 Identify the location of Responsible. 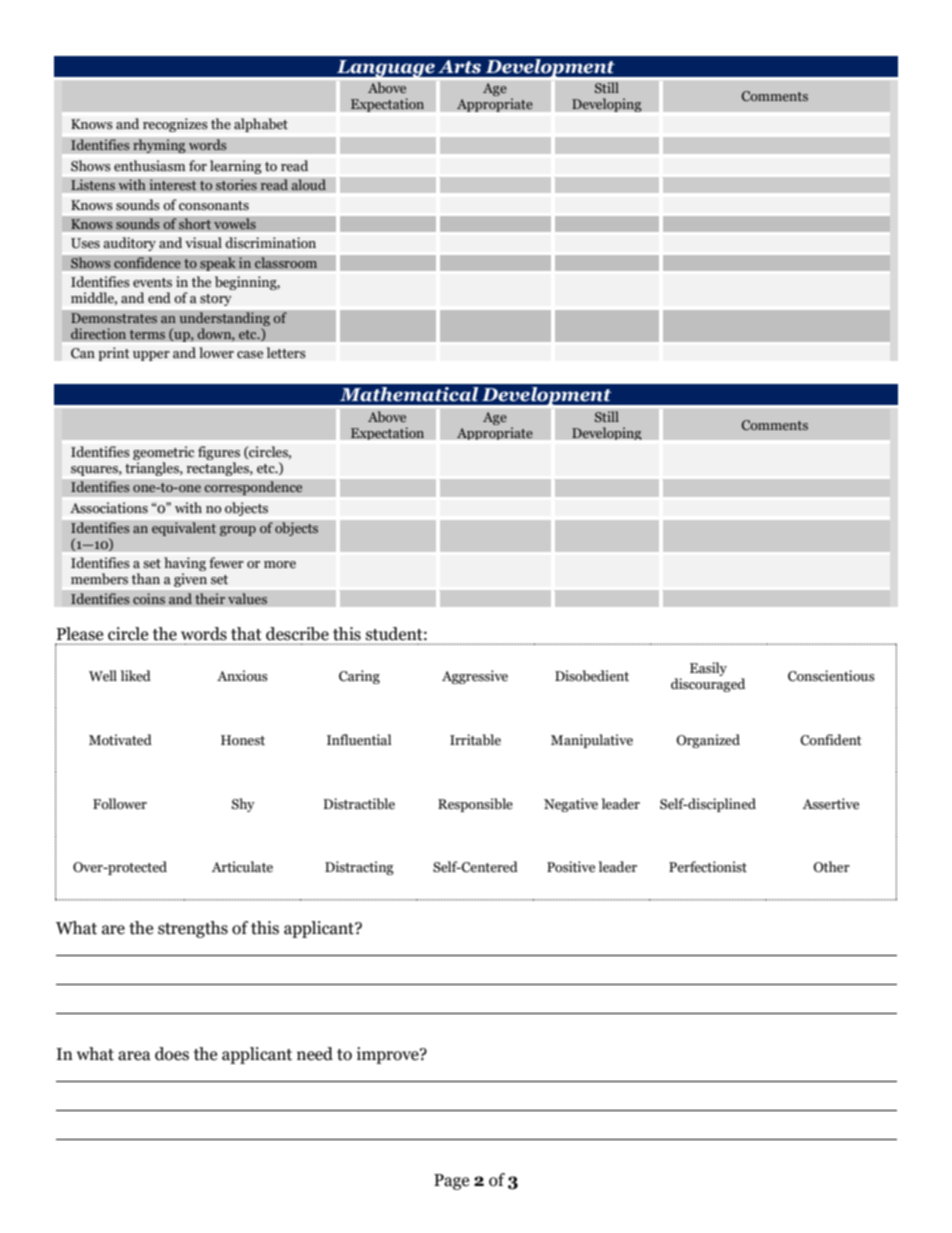
(475, 805).
